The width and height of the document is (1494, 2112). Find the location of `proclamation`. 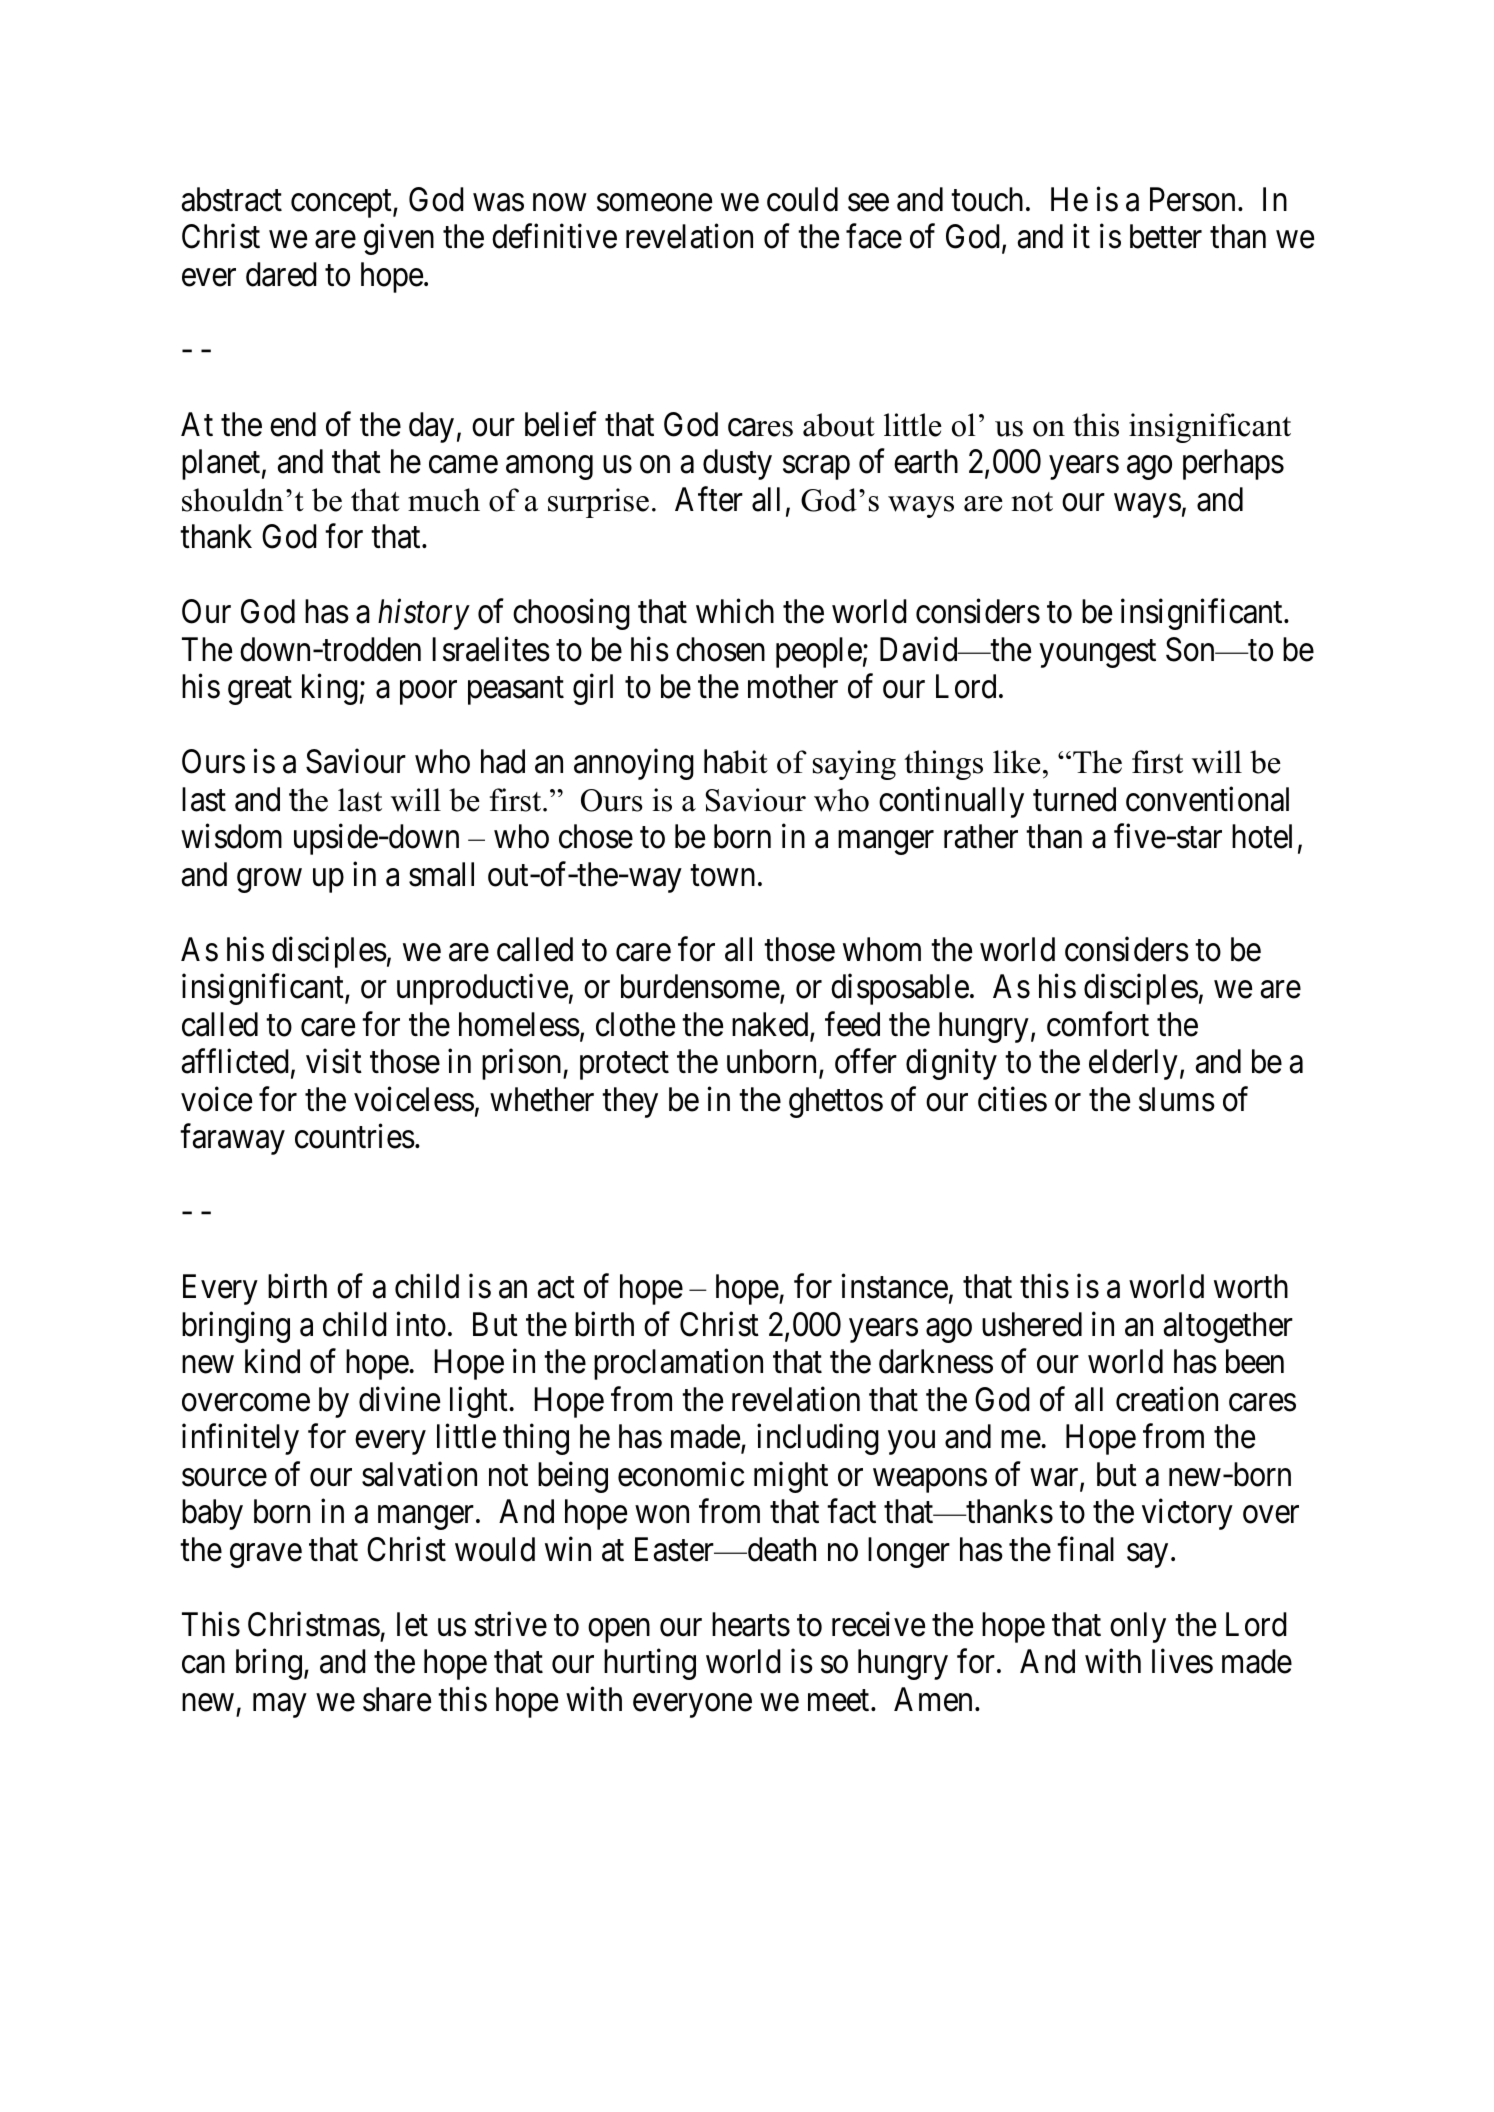

proclamation is located at coordinates (678, 1364).
